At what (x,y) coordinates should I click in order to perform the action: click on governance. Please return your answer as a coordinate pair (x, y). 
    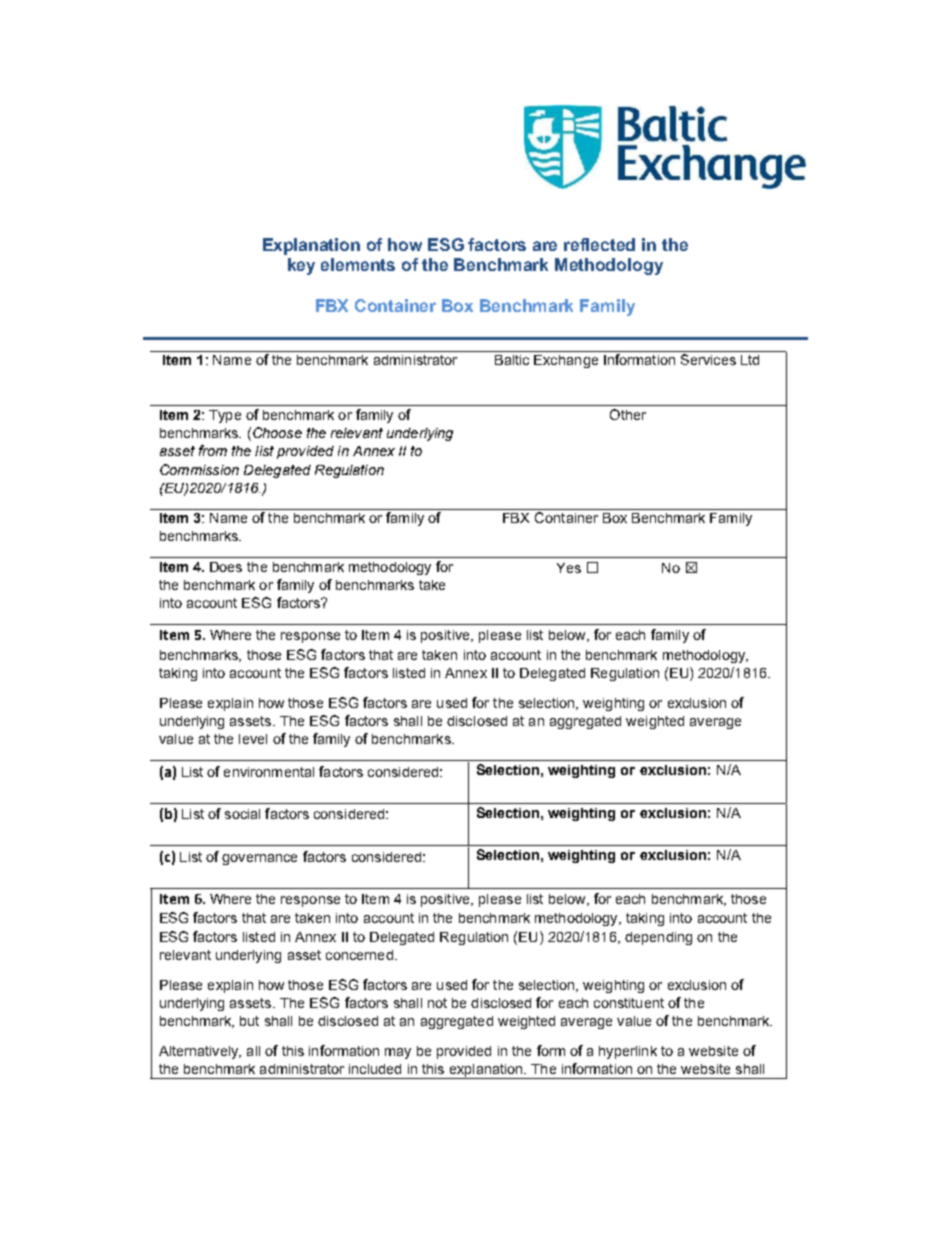
    Looking at the image, I should click on (259, 859).
